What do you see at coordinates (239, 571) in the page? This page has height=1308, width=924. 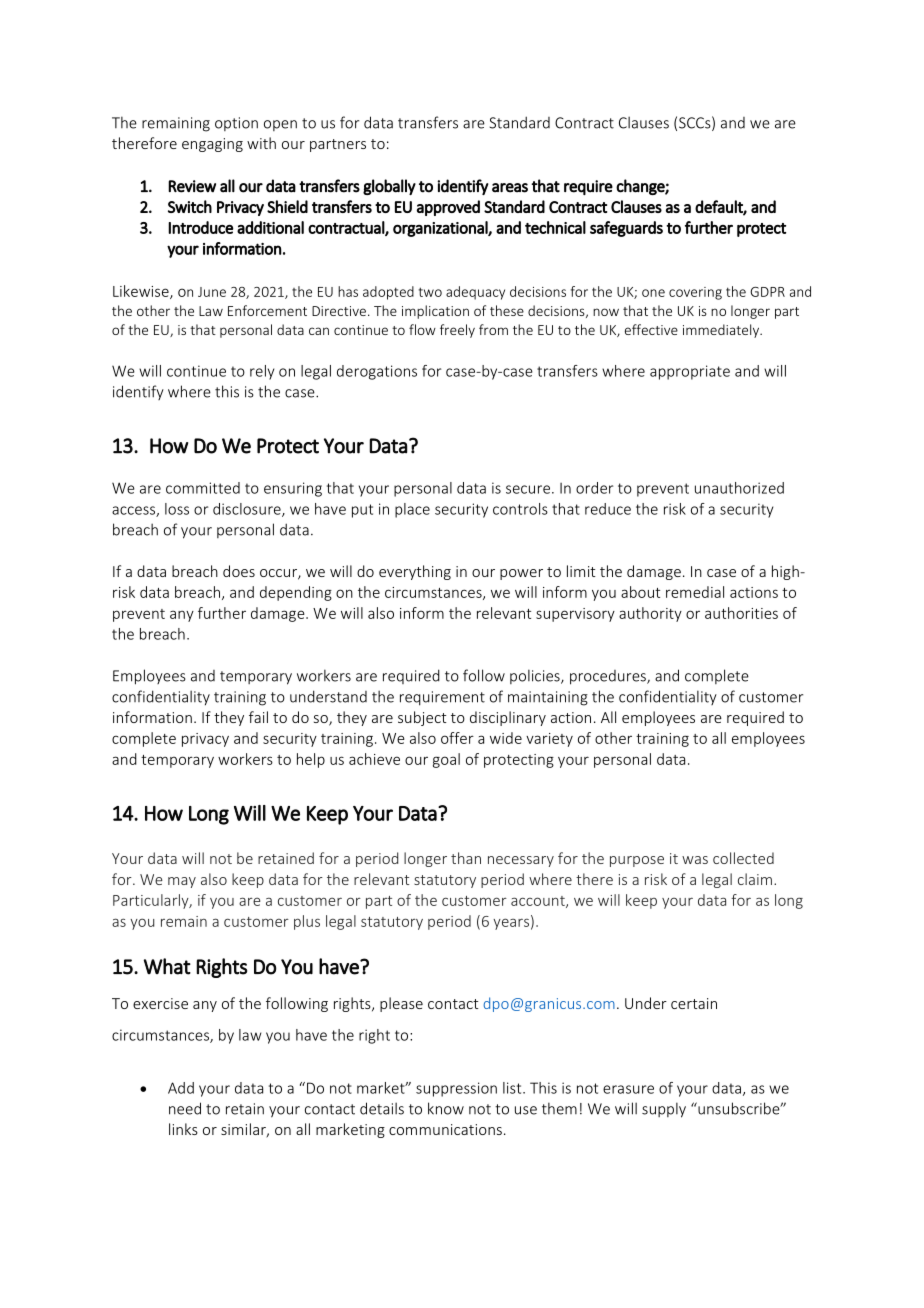 I see `does` at bounding box center [239, 571].
